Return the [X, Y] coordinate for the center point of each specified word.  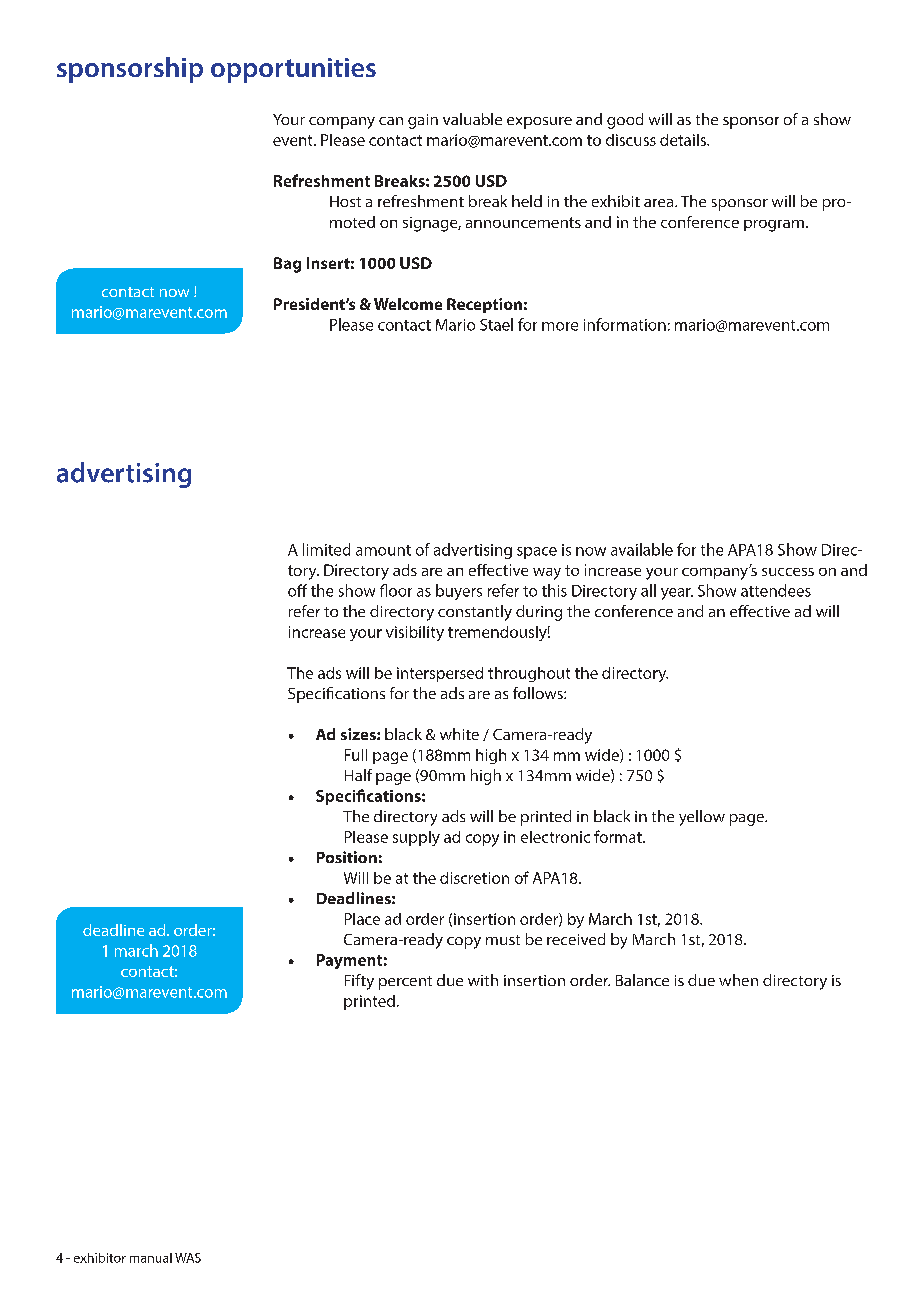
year [677, 594]
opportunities [293, 70]
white [459, 734]
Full [356, 755]
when [738, 980]
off [297, 590]
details [684, 140]
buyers [459, 592]
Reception [484, 305]
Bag [287, 265]
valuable [472, 119]
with [483, 980]
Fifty [359, 982]
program [774, 226]
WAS [188, 1258]
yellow [702, 818]
